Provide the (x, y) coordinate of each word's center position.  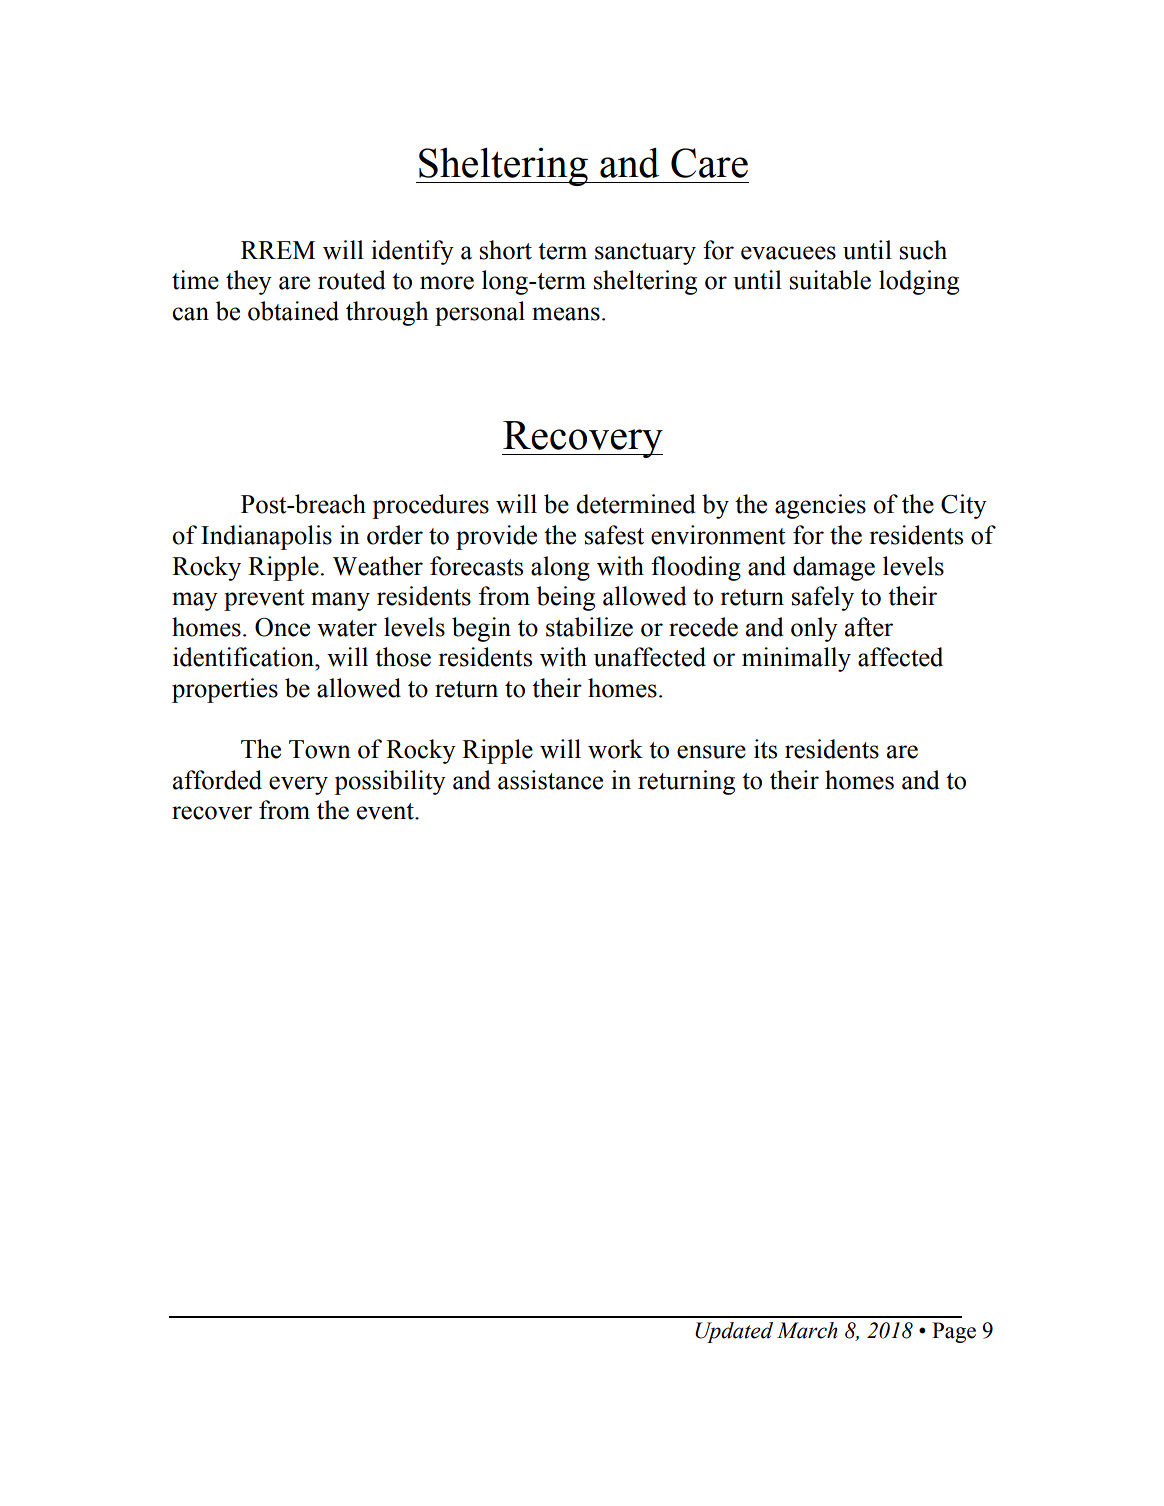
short (506, 250)
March (807, 1330)
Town (320, 749)
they (249, 282)
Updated (734, 1332)
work (615, 749)
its (765, 749)
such (923, 250)
